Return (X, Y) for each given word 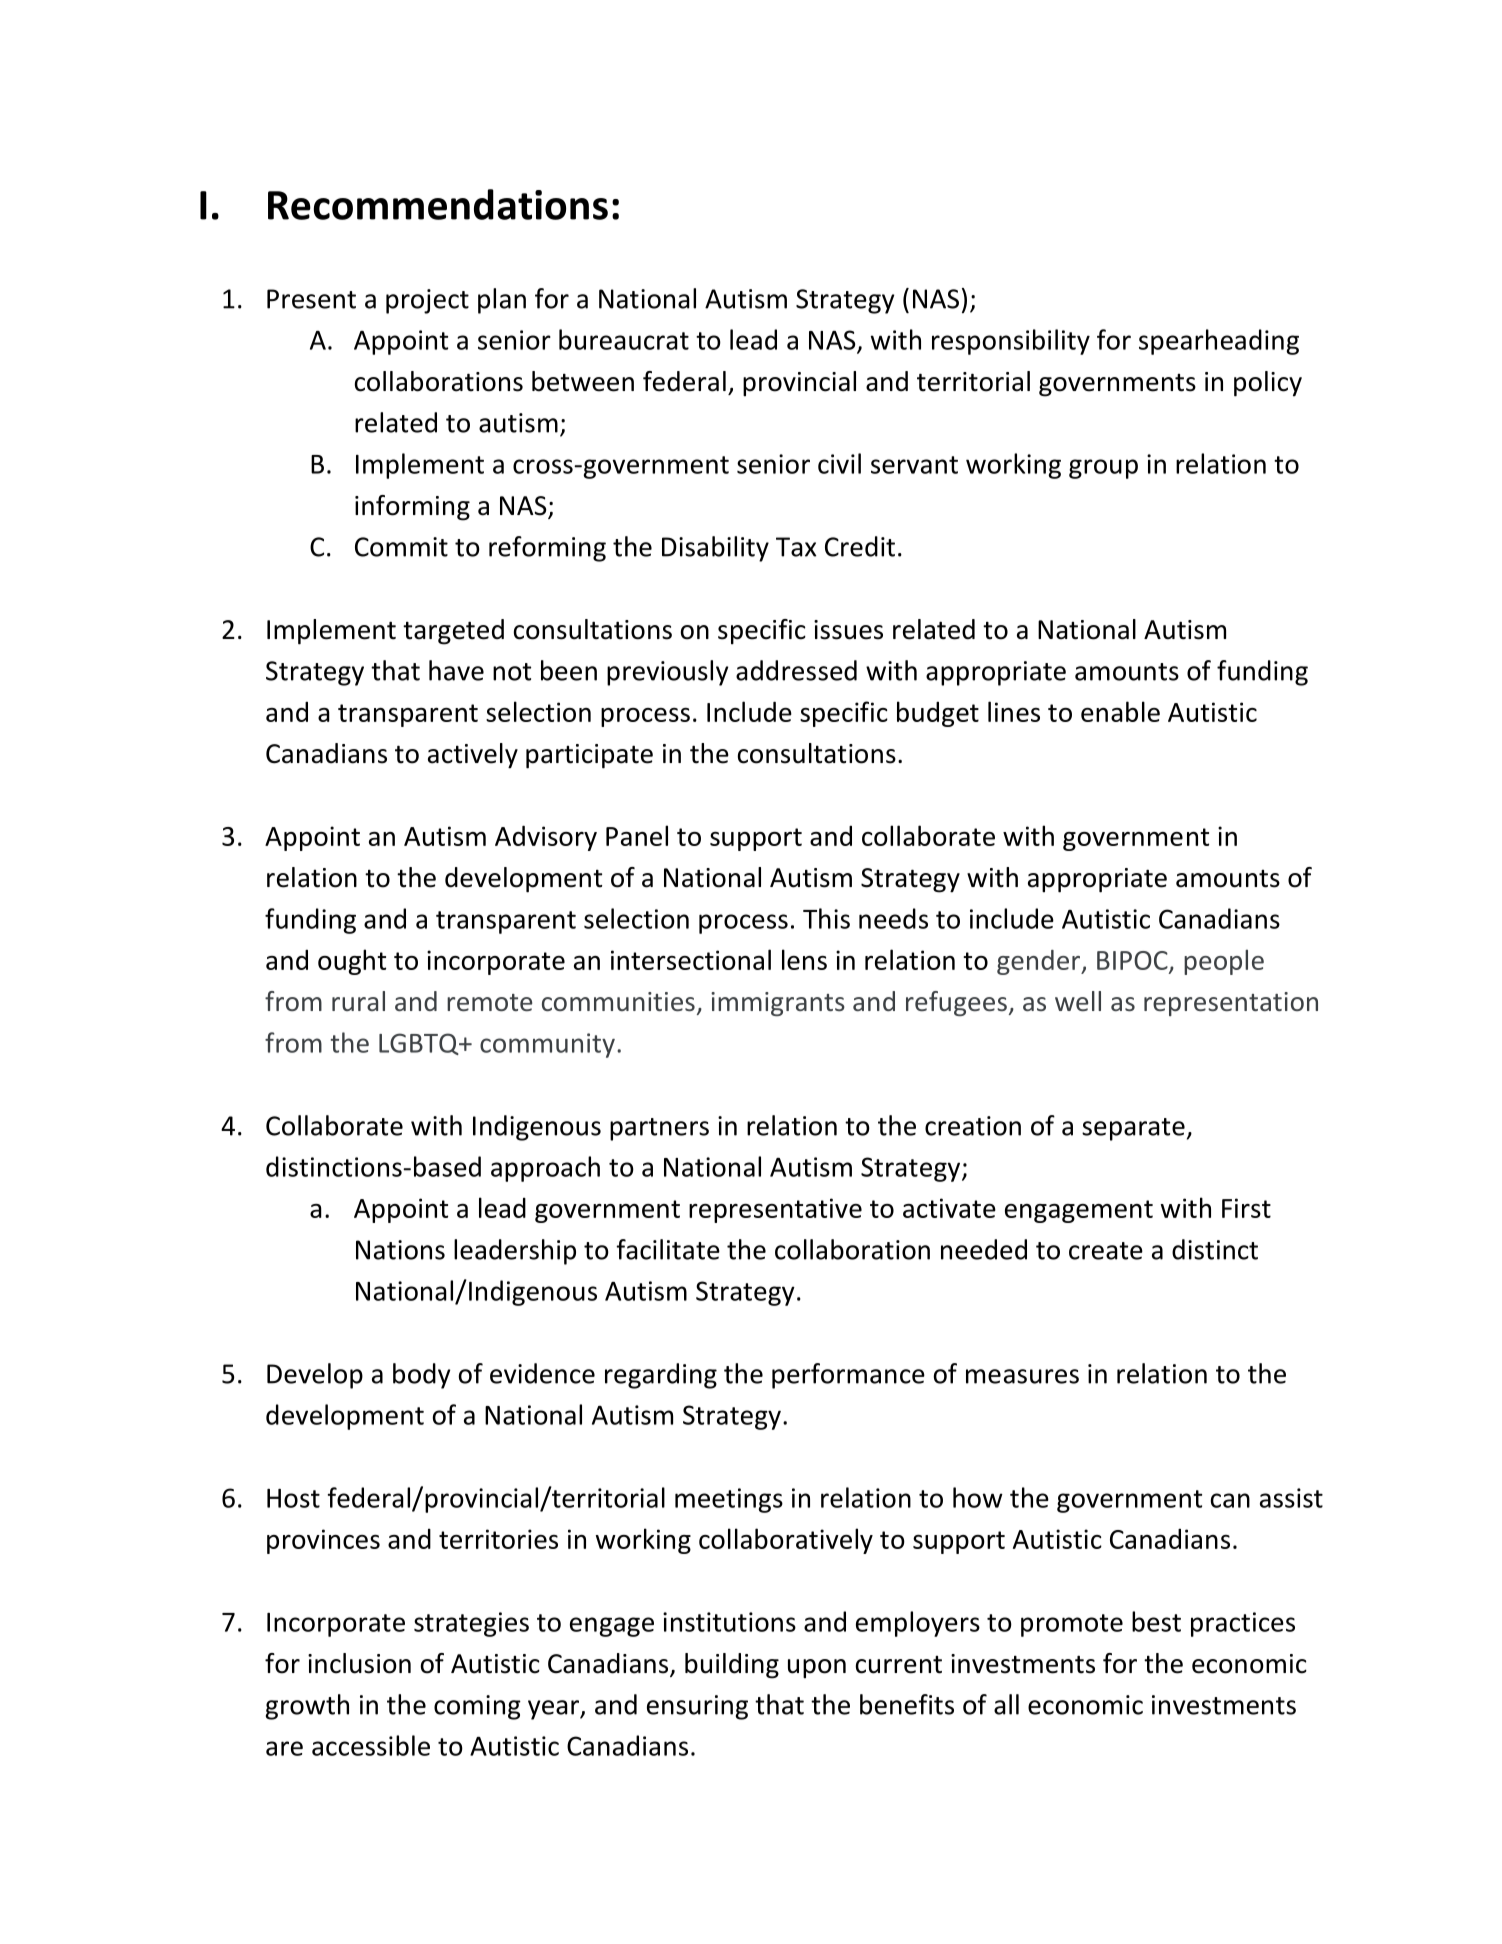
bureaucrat (624, 339)
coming (477, 1707)
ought (352, 962)
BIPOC (1133, 961)
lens (804, 959)
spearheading (1219, 342)
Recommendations (438, 204)
